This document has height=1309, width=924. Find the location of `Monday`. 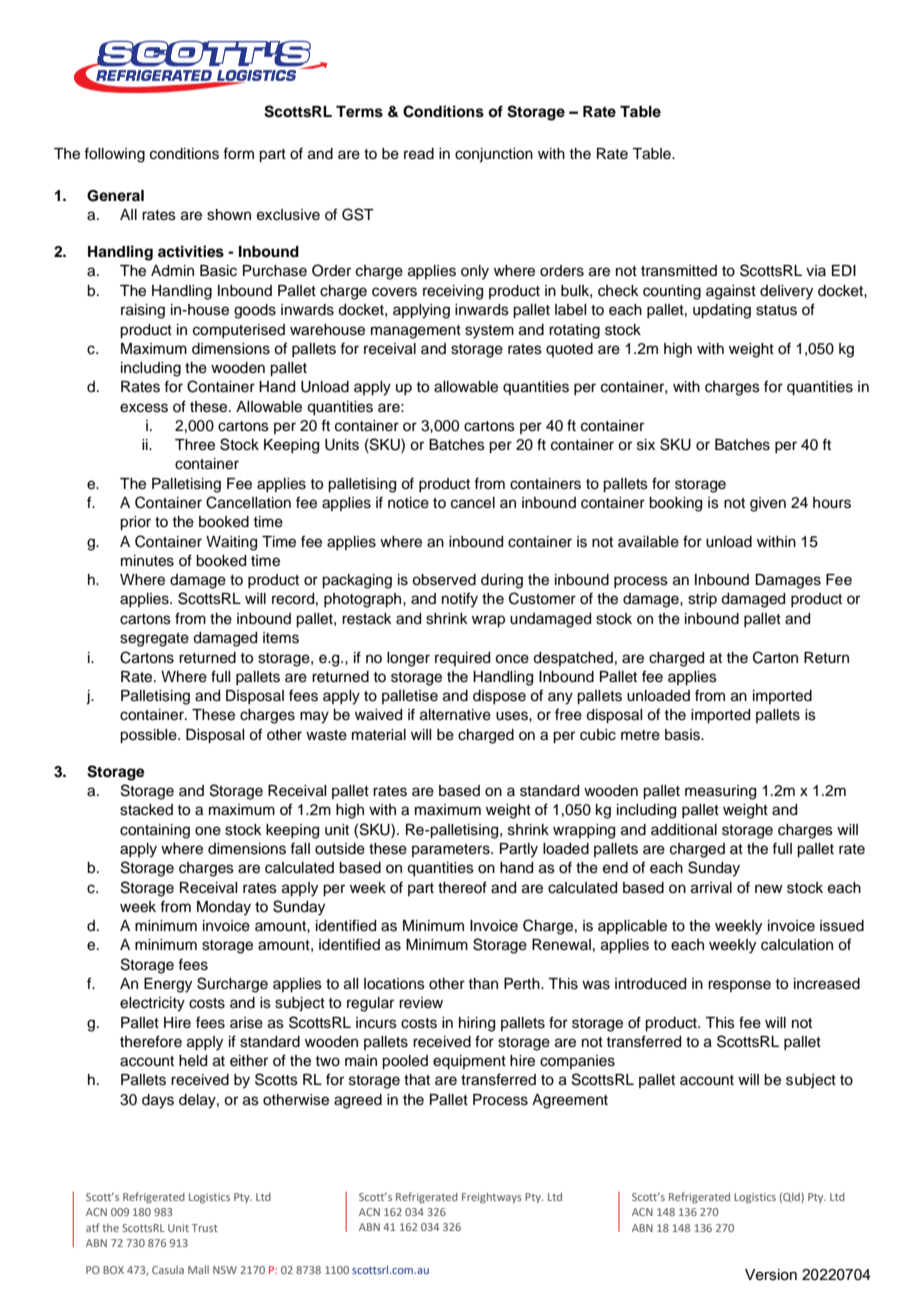

Monday is located at coordinates (224, 908).
